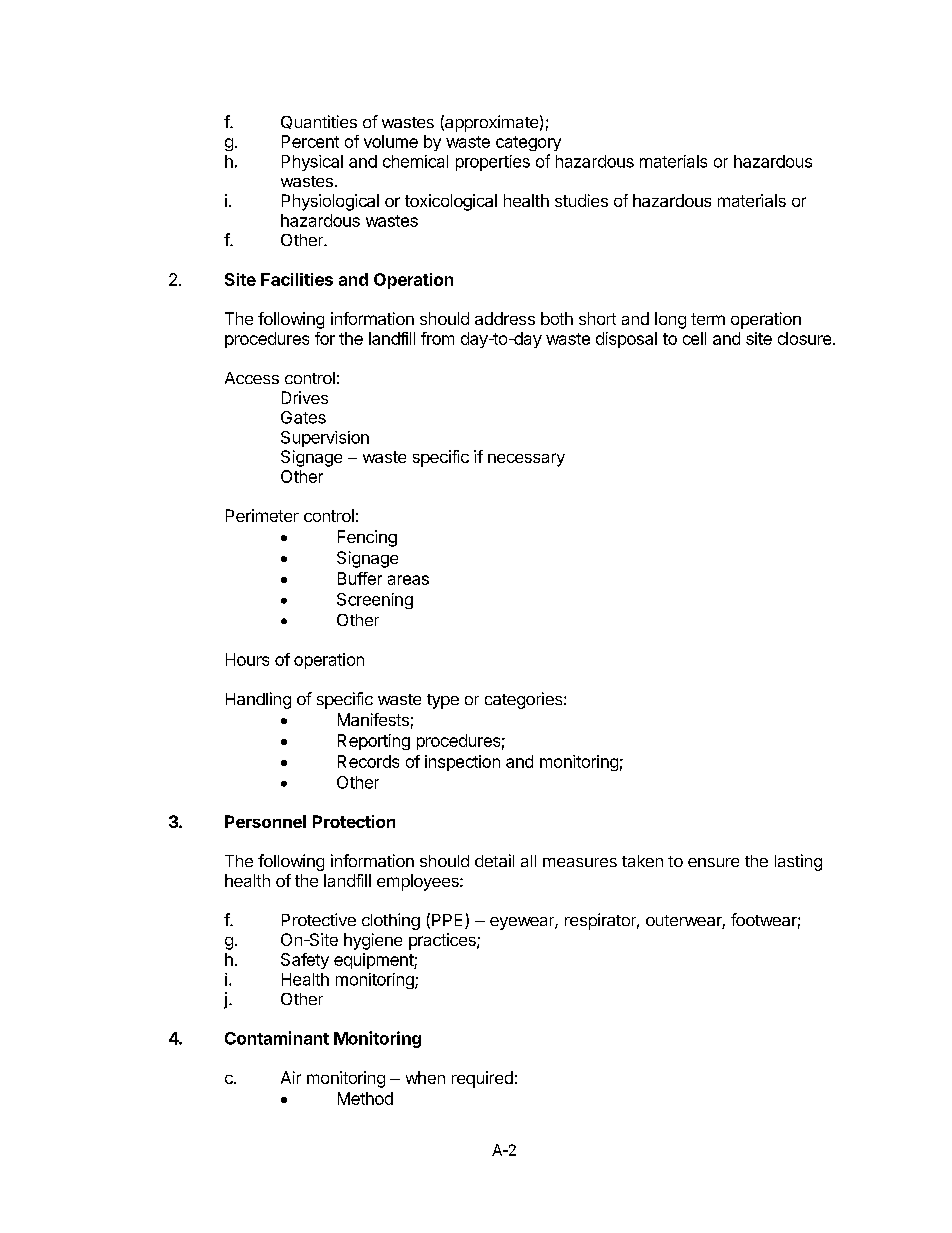  Describe the element at coordinates (482, 1079) in the page. I see `required` at that location.
